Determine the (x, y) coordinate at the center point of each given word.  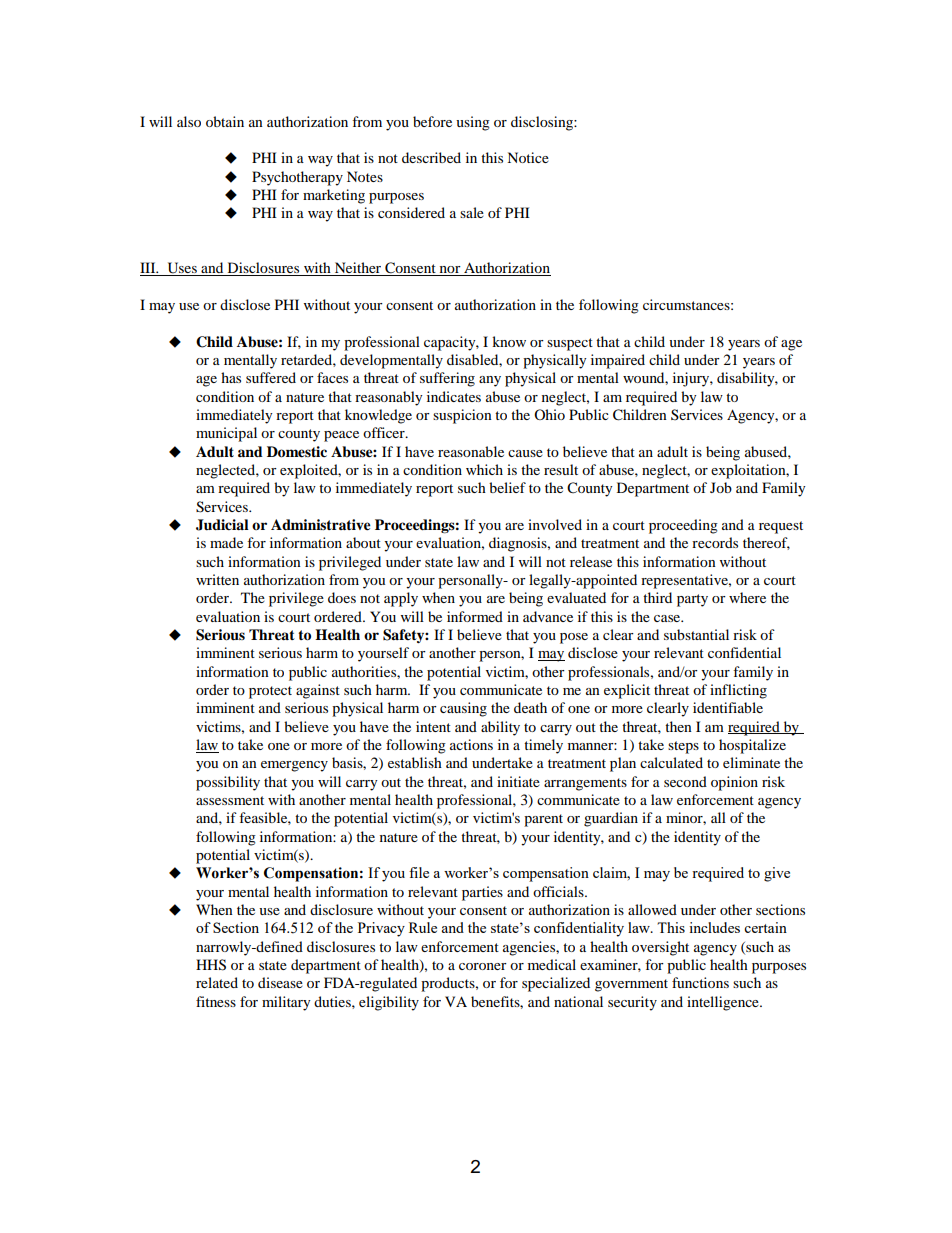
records (715, 542)
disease (280, 982)
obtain (225, 121)
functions (700, 982)
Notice (528, 157)
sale (472, 212)
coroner (483, 966)
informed (475, 616)
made (226, 542)
